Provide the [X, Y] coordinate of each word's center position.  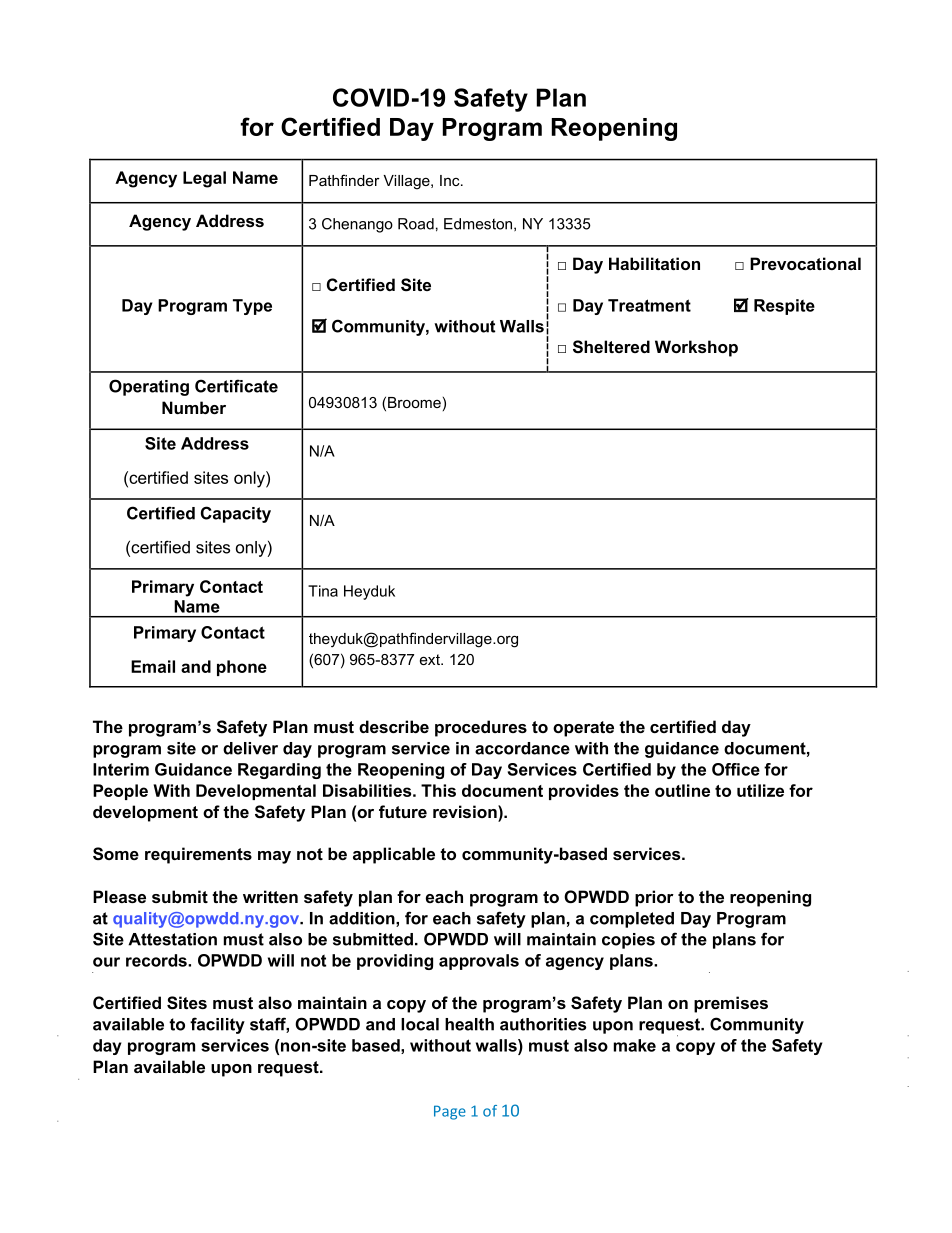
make [635, 1045]
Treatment [649, 305]
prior [654, 898]
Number [194, 407]
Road [416, 224]
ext [431, 659]
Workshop [696, 348]
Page [450, 1112]
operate [583, 729]
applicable [394, 855]
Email [153, 666]
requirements [198, 855]
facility [217, 1025]
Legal [204, 179]
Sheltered [611, 347]
